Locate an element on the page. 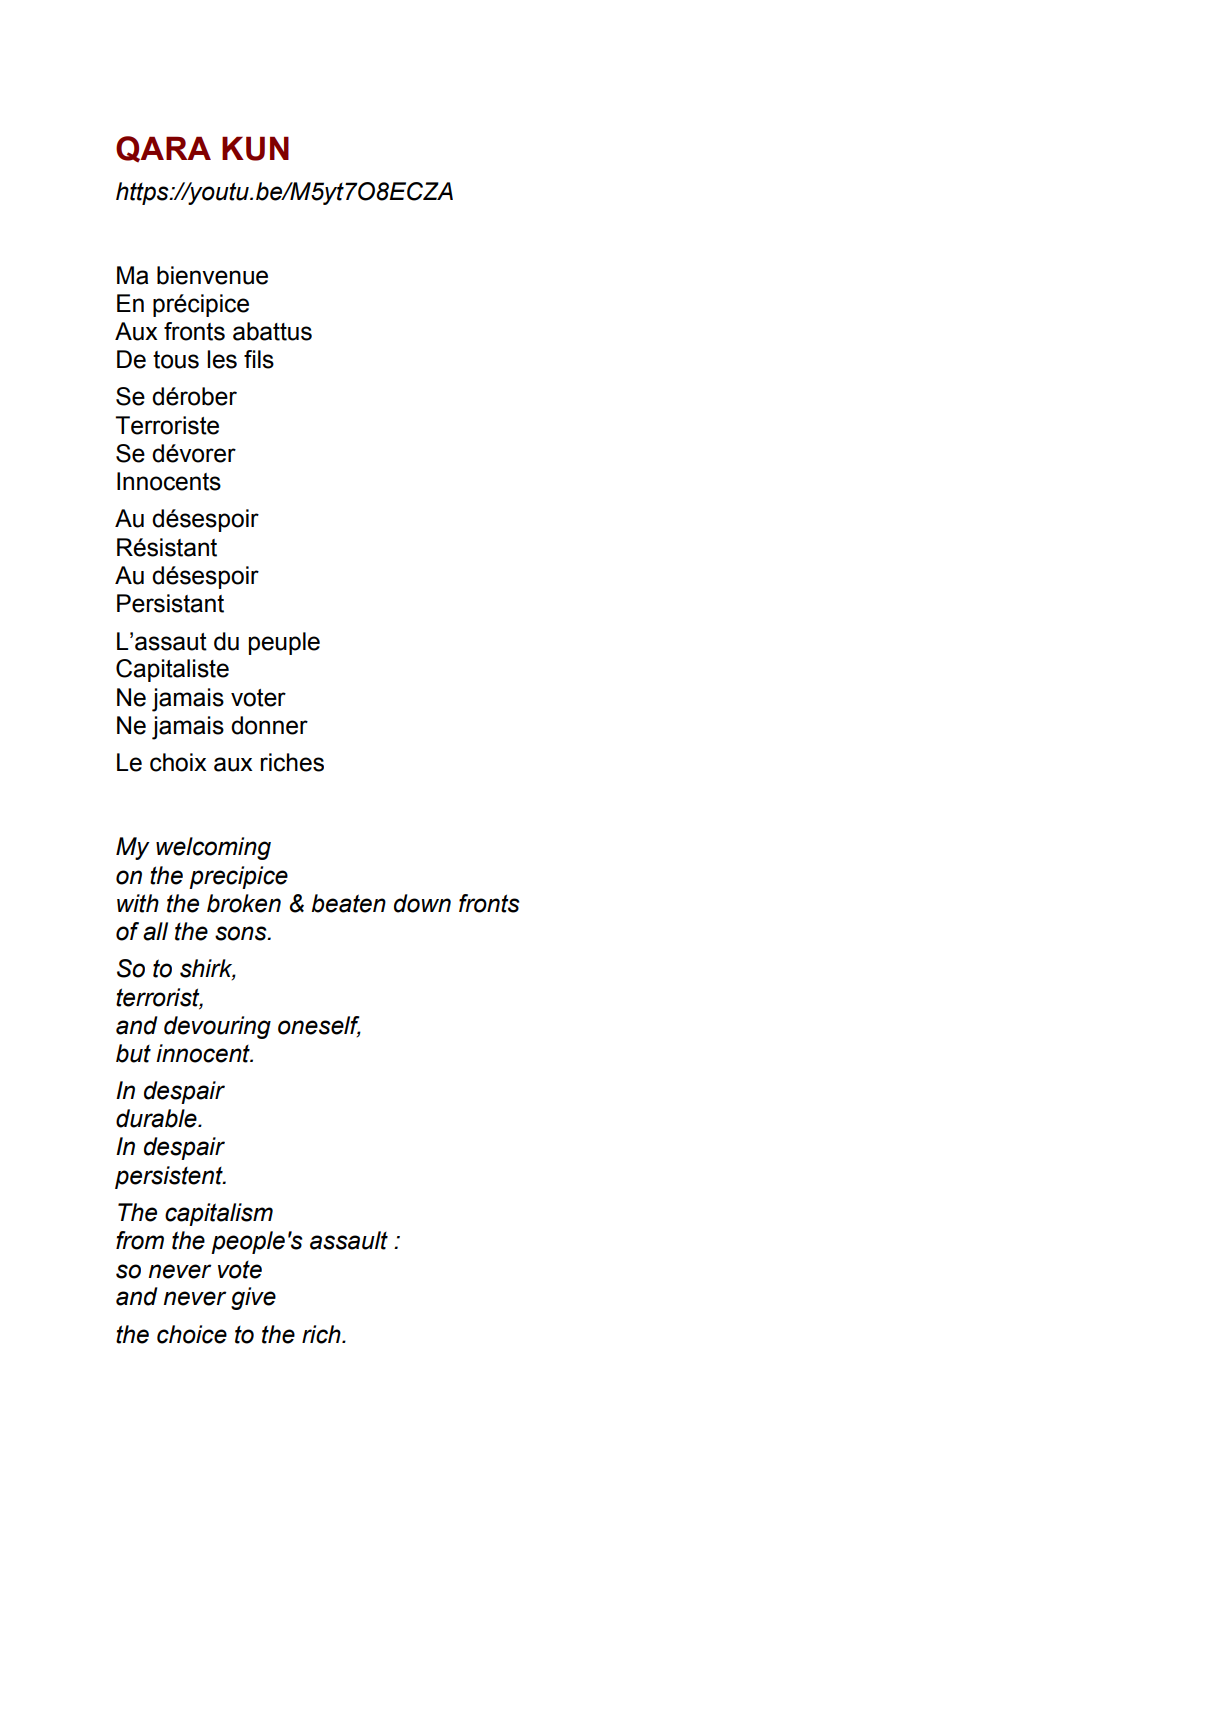  welcoming is located at coordinates (213, 848).
